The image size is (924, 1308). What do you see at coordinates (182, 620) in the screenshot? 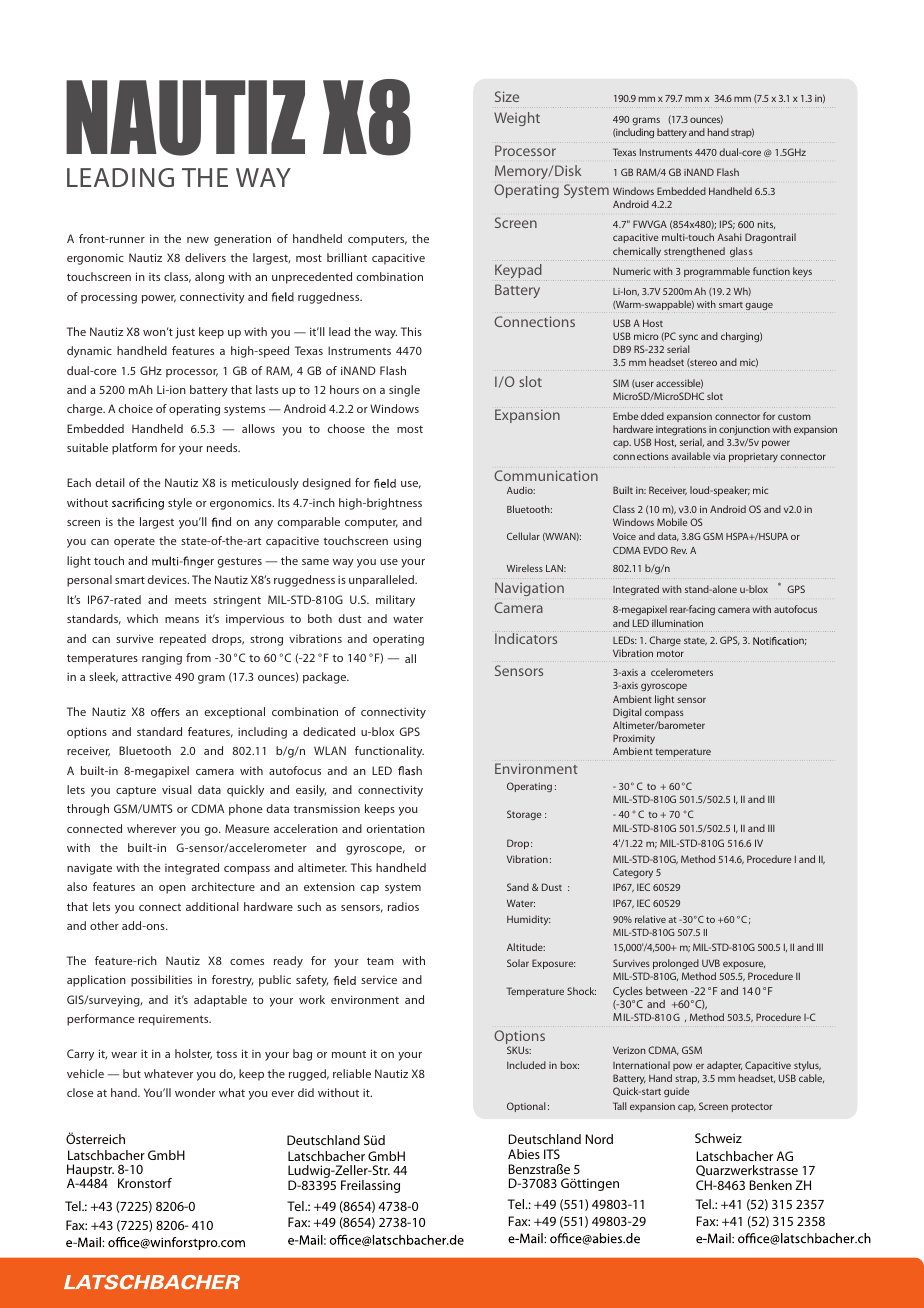
I see `means` at bounding box center [182, 620].
